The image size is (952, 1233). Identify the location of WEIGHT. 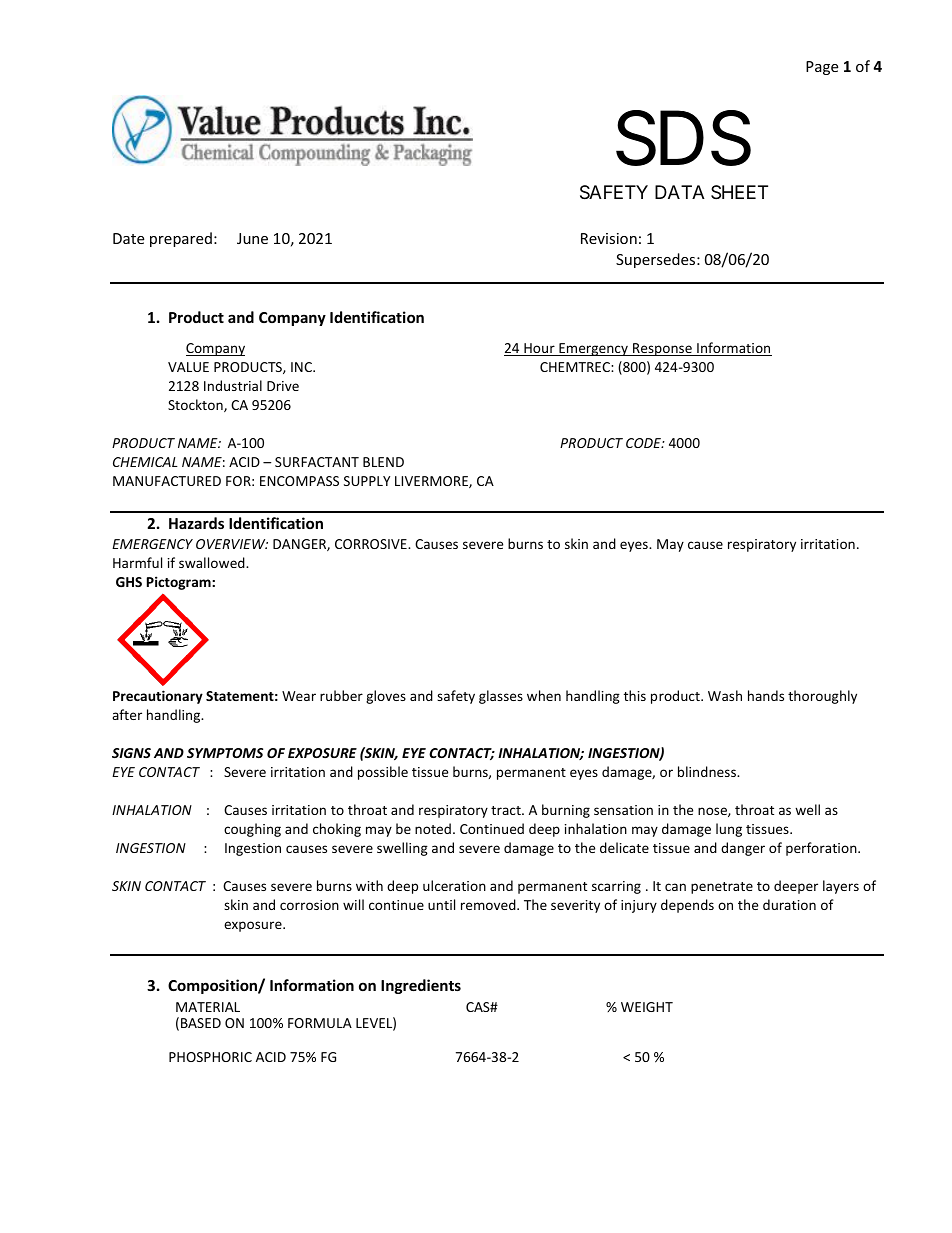
(647, 1007).
